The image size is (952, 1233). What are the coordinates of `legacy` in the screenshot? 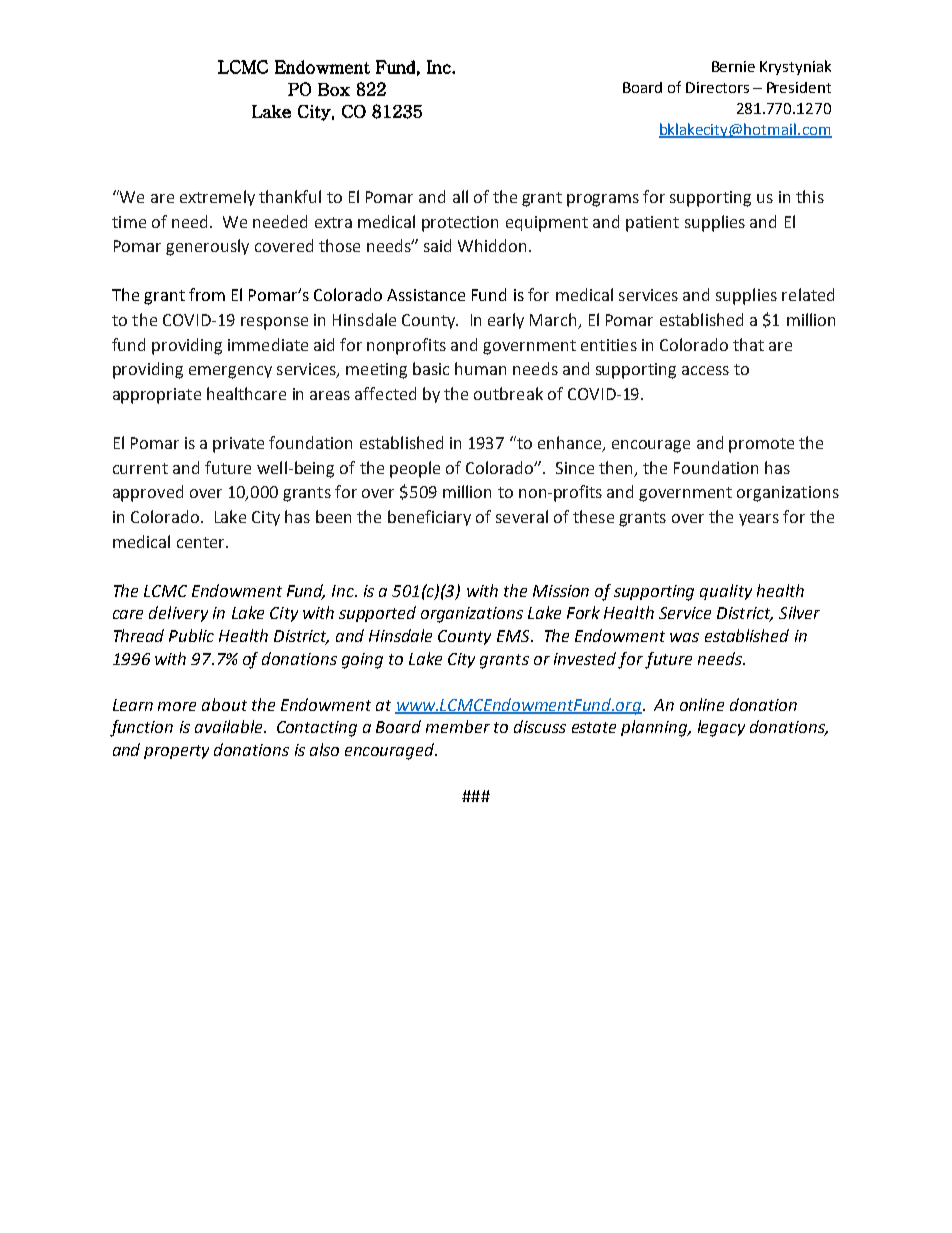 It's located at (721, 728).
